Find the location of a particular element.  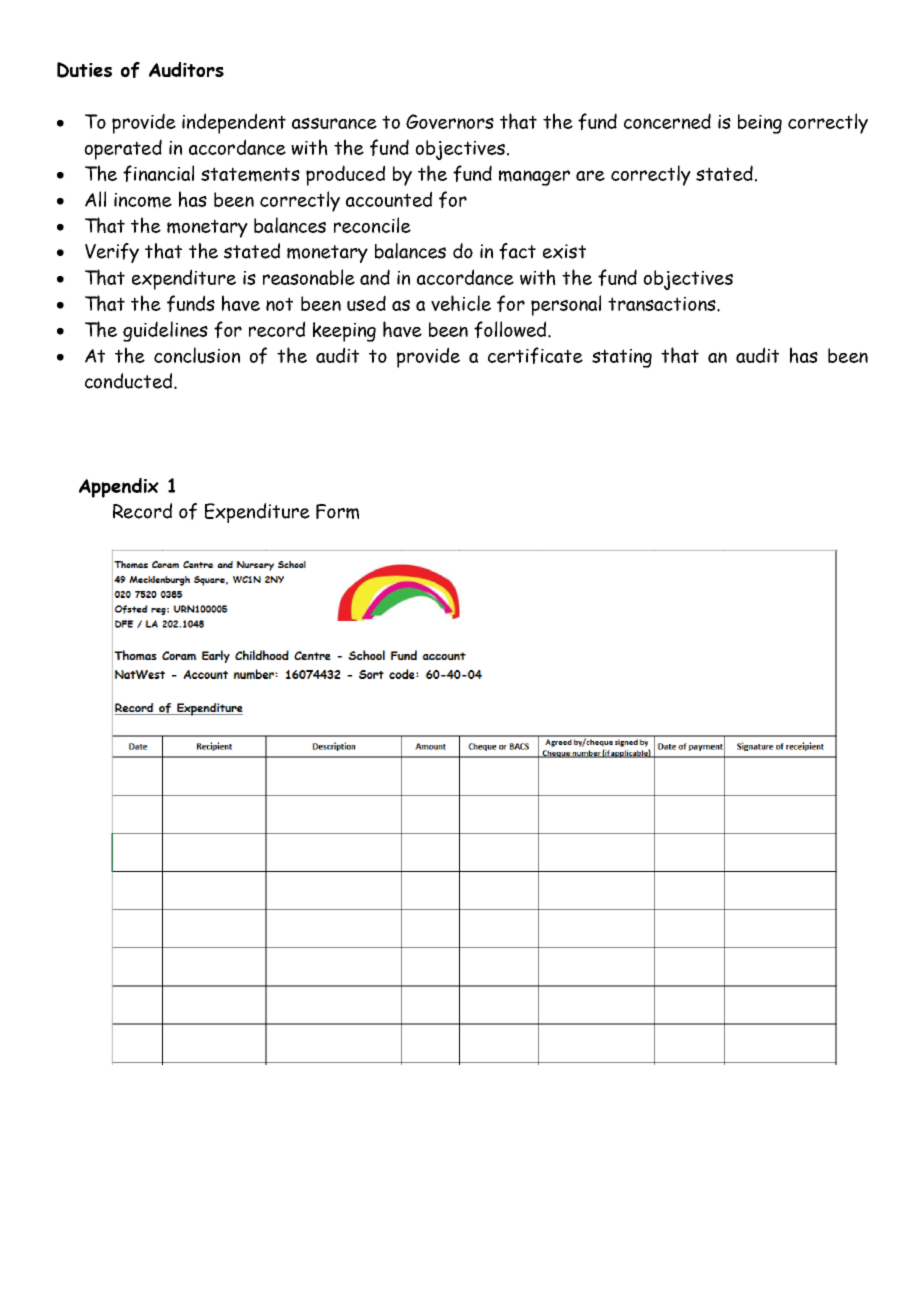

not is located at coordinates (279, 304).
